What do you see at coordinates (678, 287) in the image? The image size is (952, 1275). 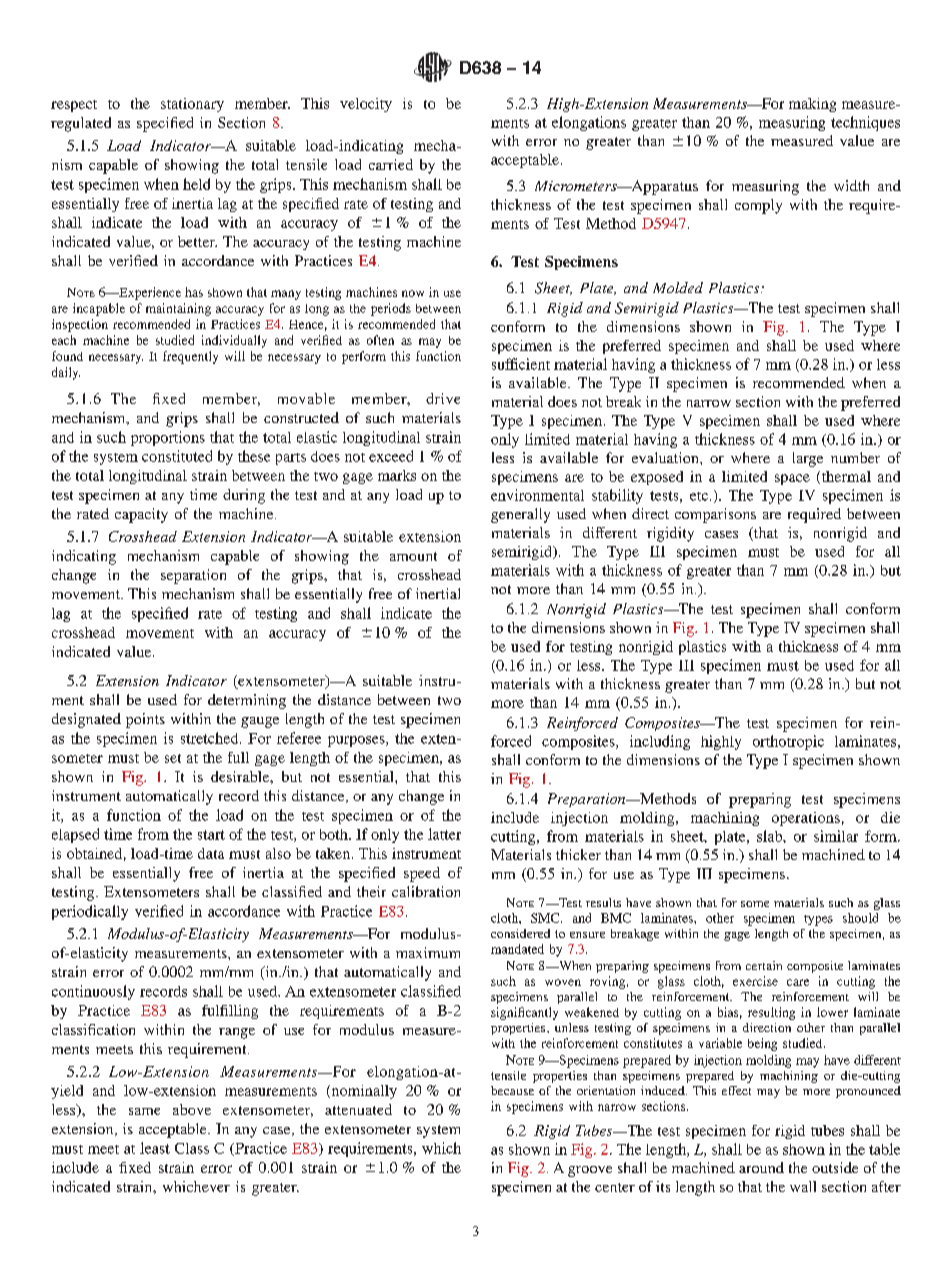 I see `Molded` at bounding box center [678, 287].
